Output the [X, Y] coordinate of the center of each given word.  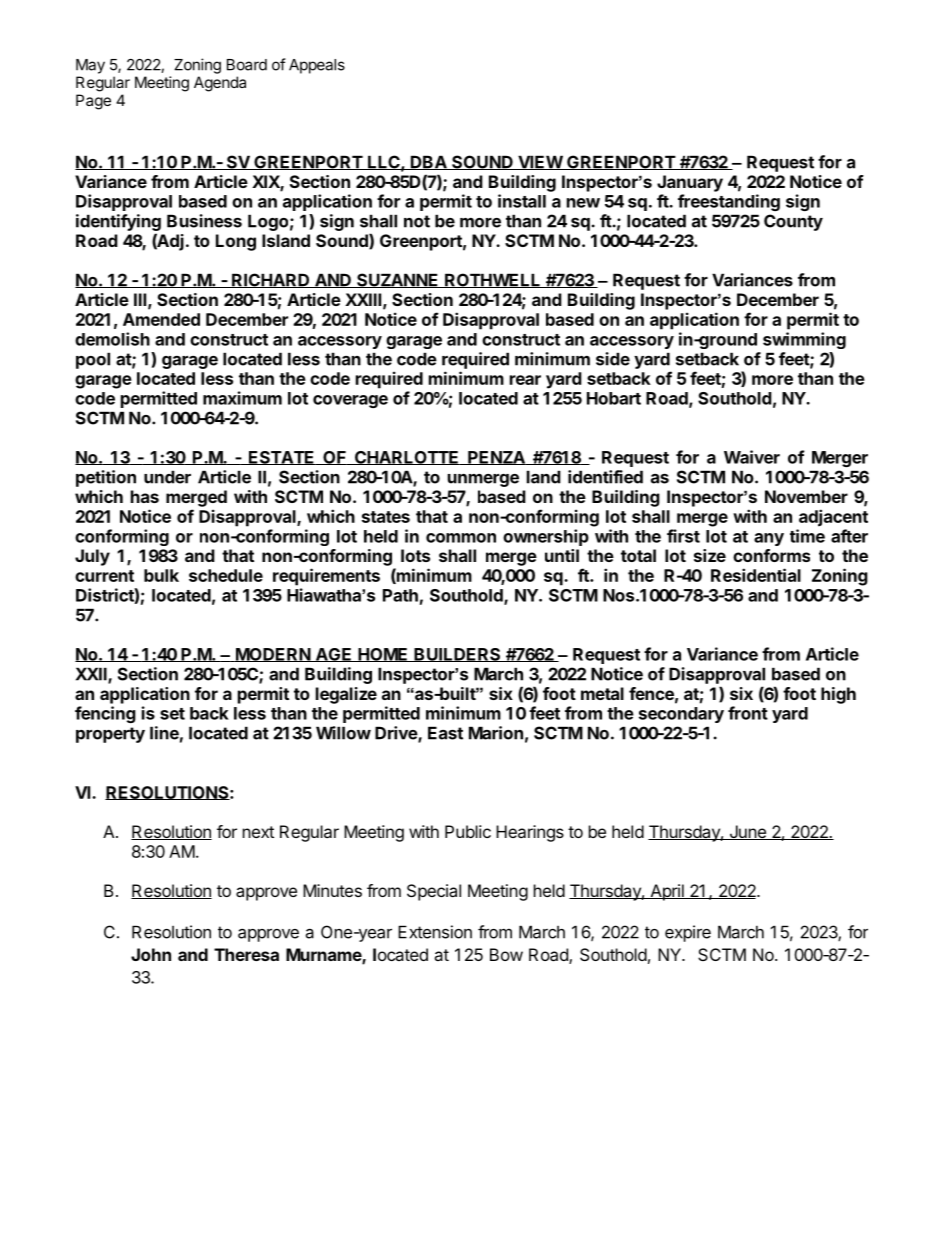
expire [688, 933]
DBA [429, 162]
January [690, 183]
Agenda [220, 84]
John [151, 954]
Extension [435, 932]
